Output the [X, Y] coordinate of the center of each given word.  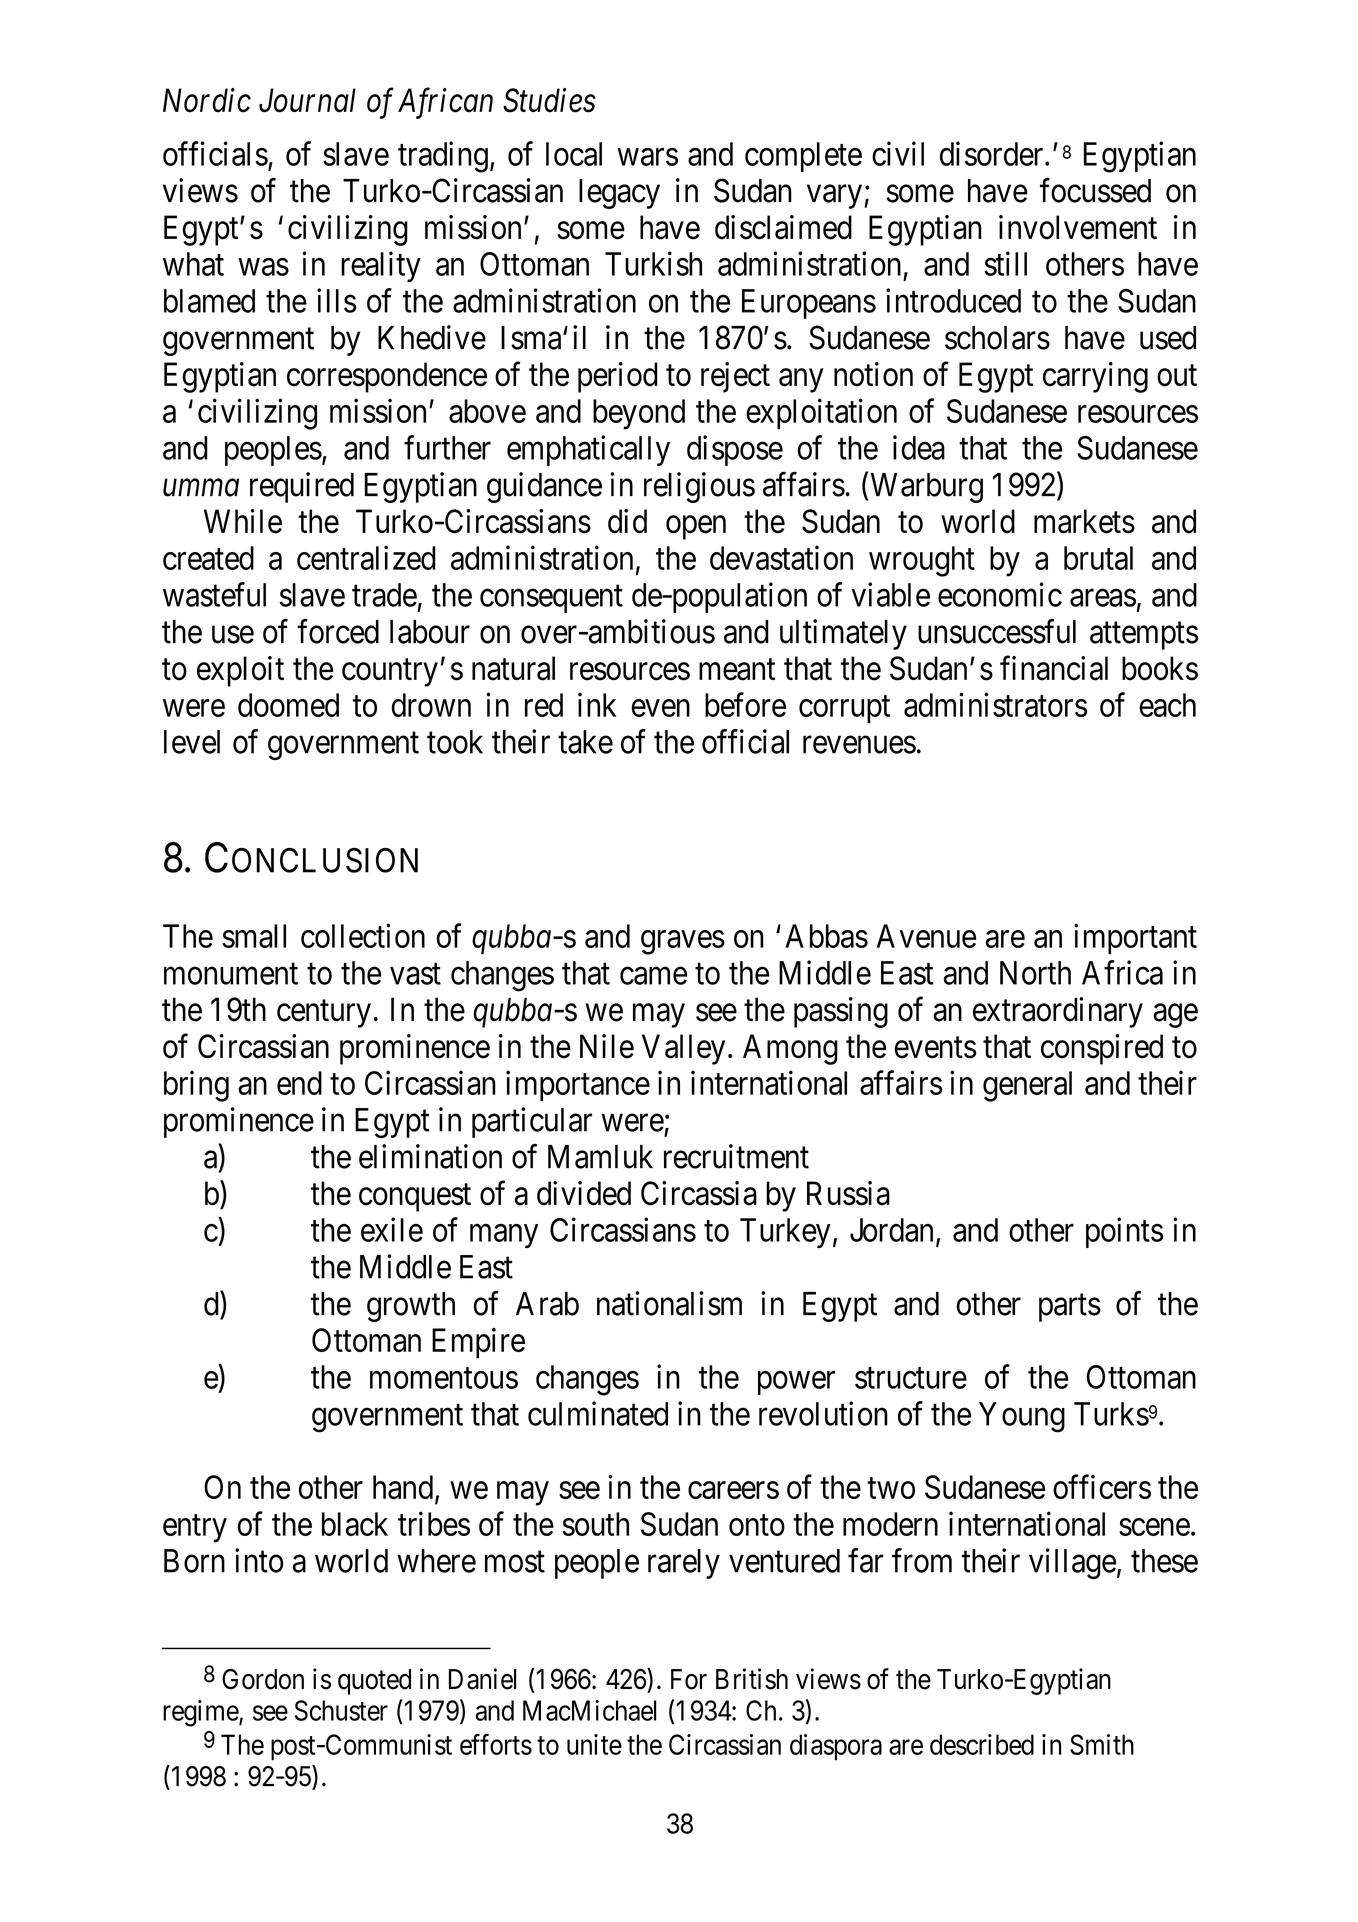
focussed [1095, 190]
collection [363, 935]
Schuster [341, 1710]
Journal [307, 100]
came [653, 976]
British [752, 1679]
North [1035, 973]
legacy [619, 194]
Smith [1102, 1744]
